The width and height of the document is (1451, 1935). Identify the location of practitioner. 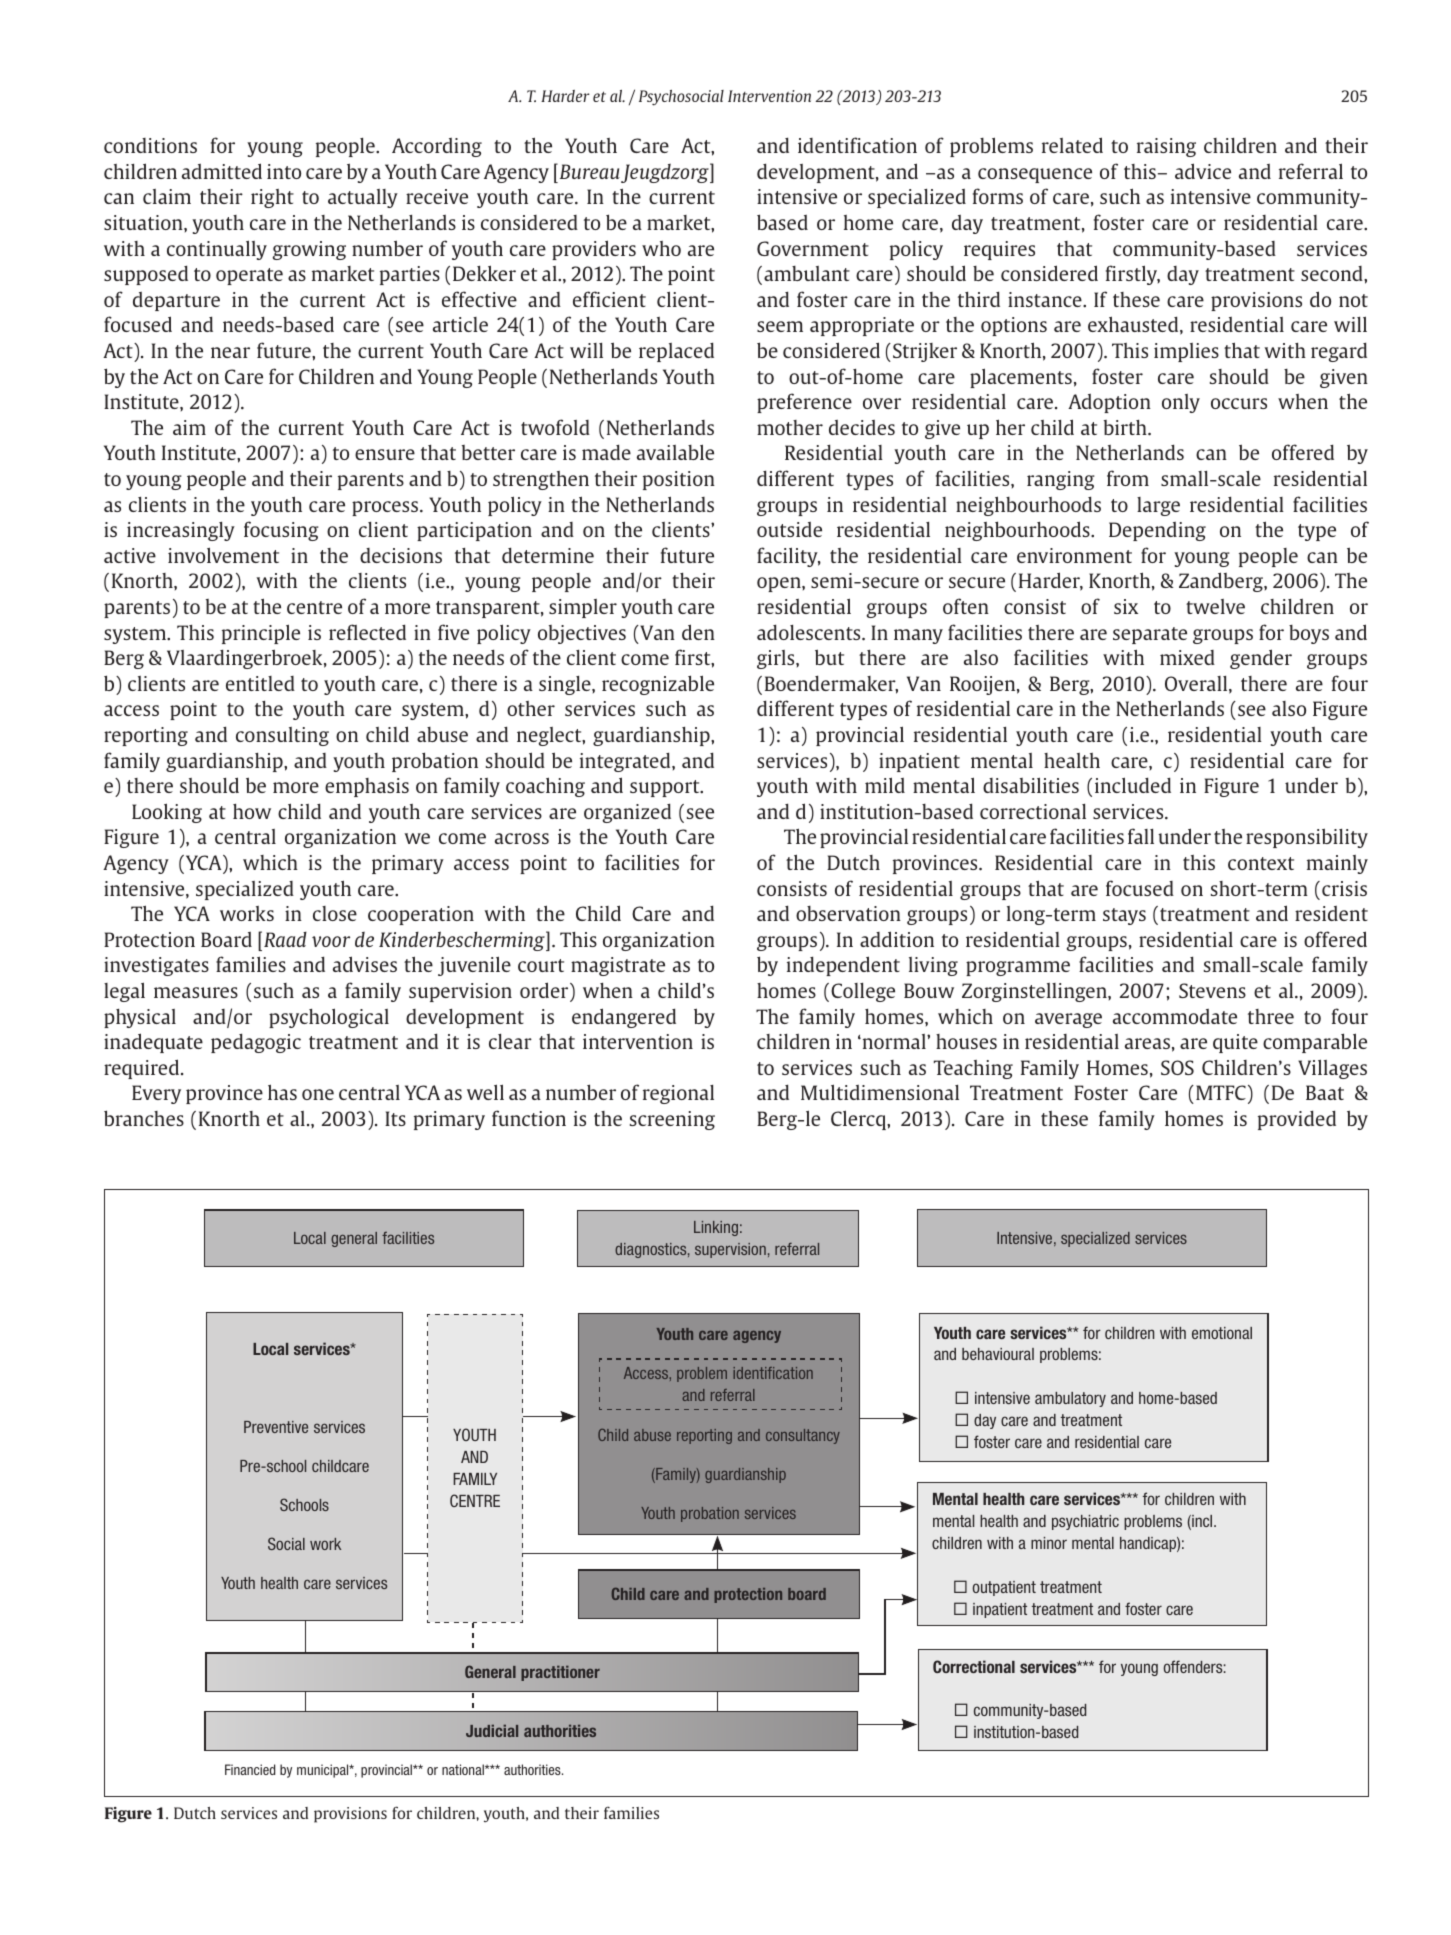
(560, 1673).
